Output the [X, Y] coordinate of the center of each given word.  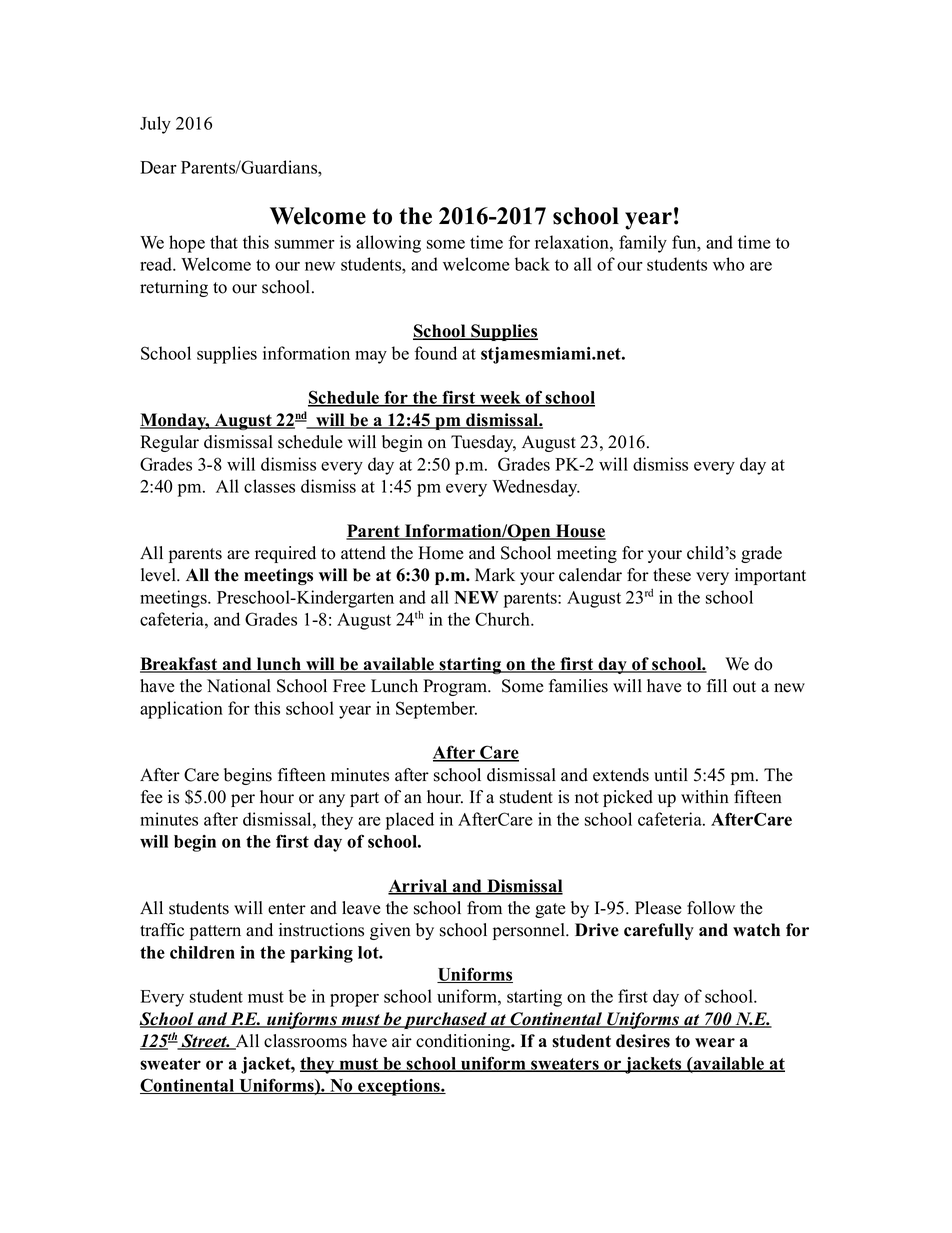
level [159, 575]
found [436, 353]
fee [152, 797]
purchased [445, 1020]
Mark [495, 574]
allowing [388, 244]
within [705, 796]
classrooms [305, 1041]
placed [410, 821]
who [728, 264]
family [643, 244]
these [672, 575]
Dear [158, 167]
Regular [169, 443]
